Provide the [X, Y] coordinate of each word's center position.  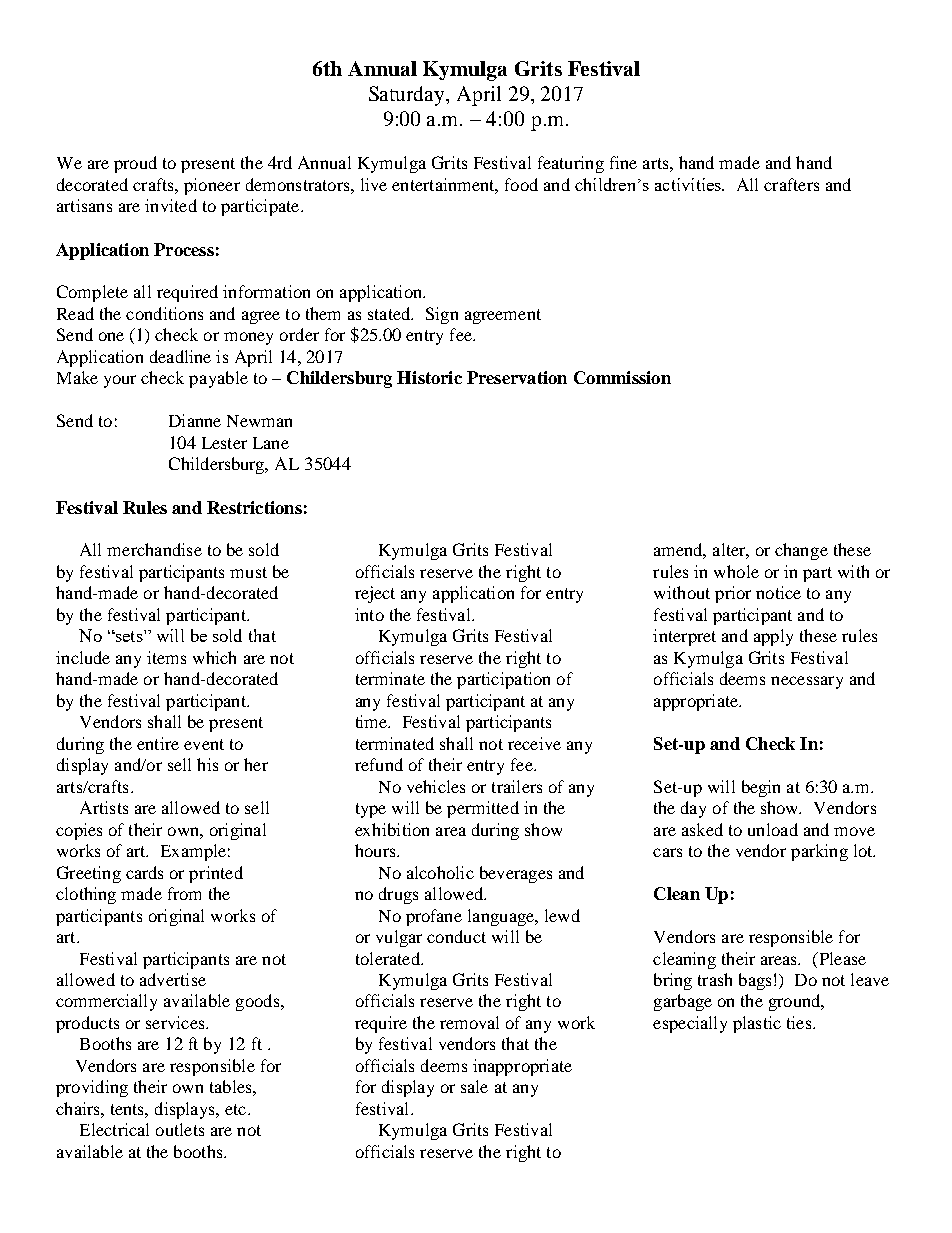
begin [761, 788]
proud [135, 164]
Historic [429, 377]
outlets [180, 1129]
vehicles [436, 786]
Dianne [195, 420]
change [801, 551]
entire [158, 743]
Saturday [408, 96]
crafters [791, 184]
